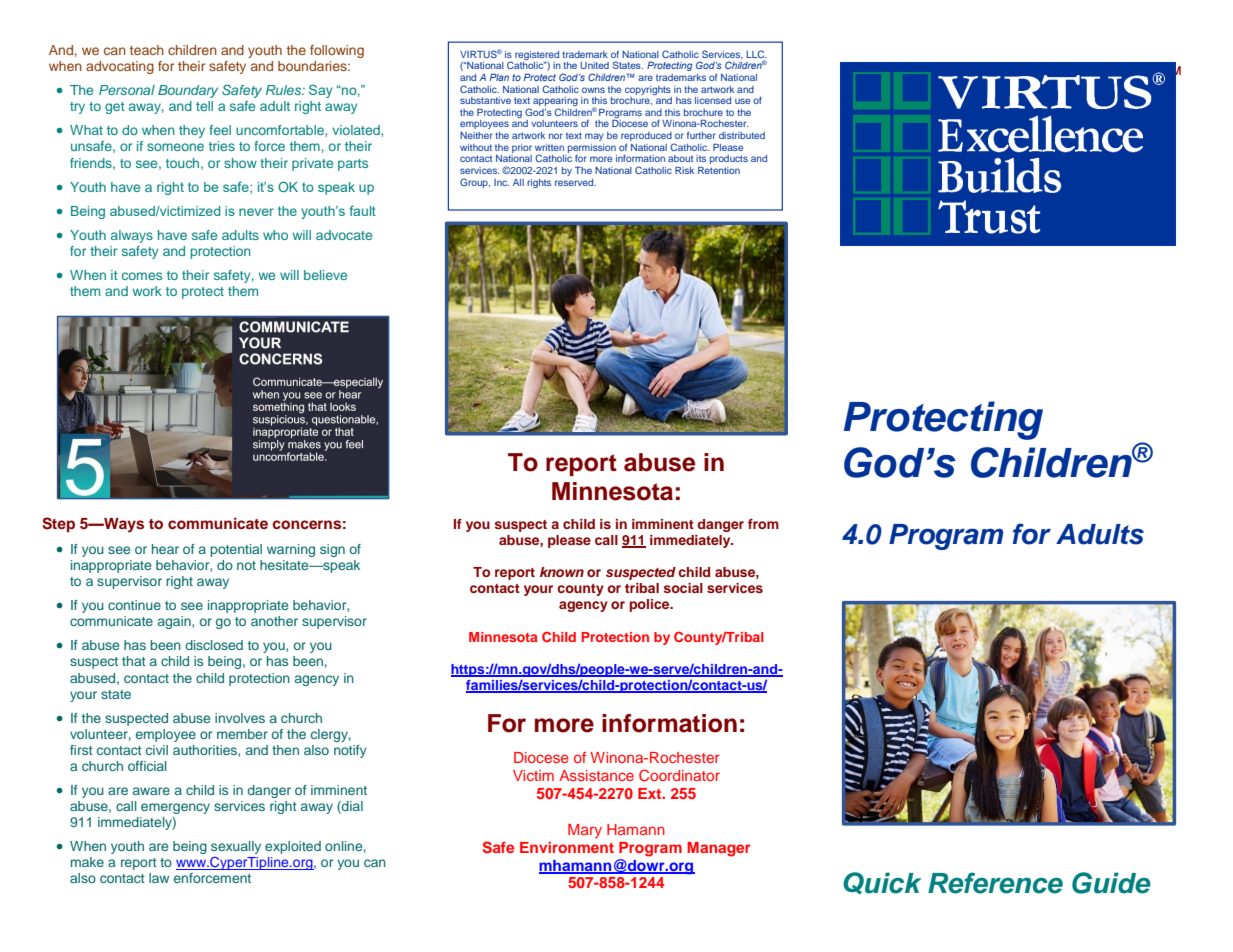 This image has width=1233, height=952. I want to click on law, so click(159, 878).
